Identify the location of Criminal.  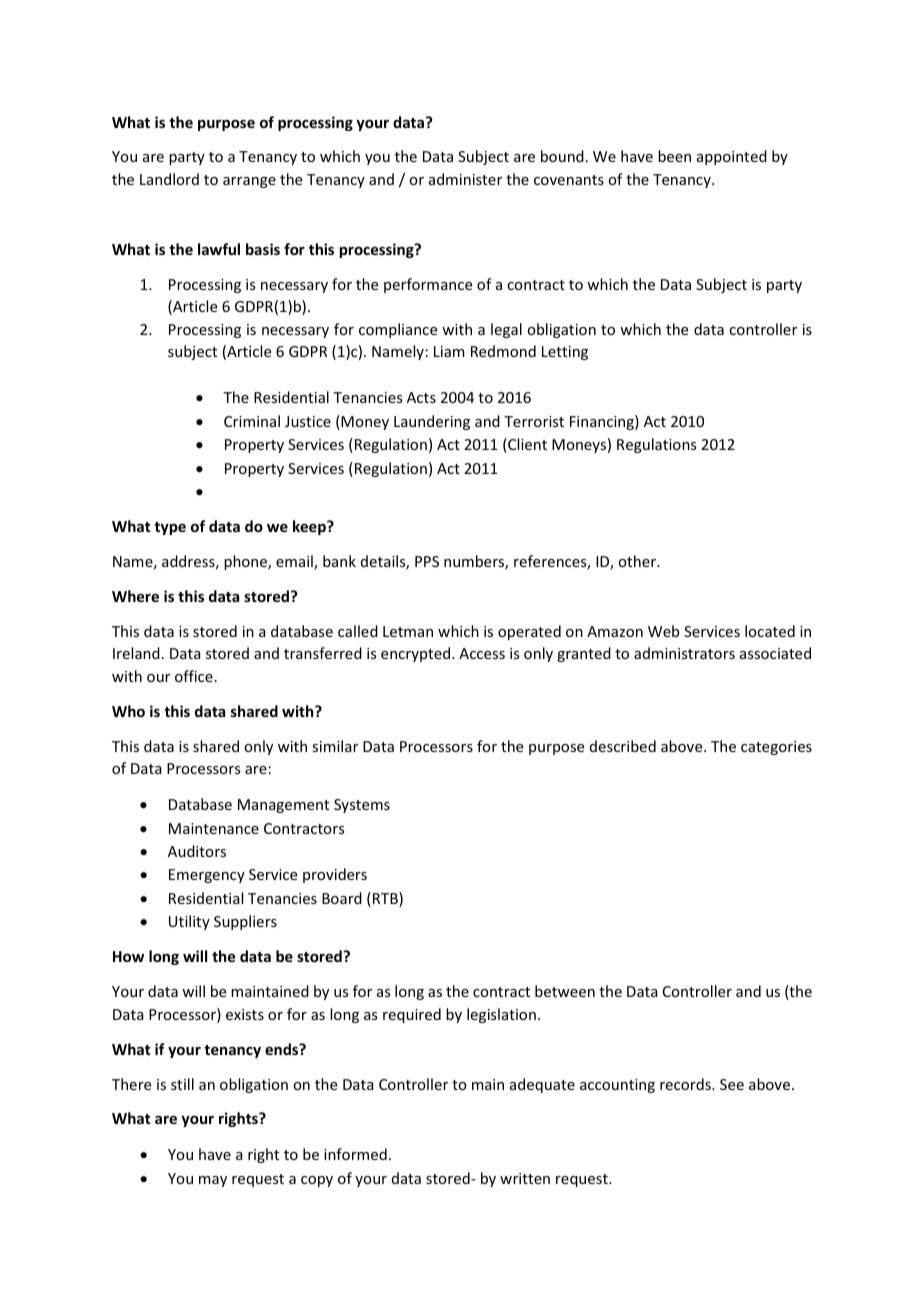
(252, 421).
